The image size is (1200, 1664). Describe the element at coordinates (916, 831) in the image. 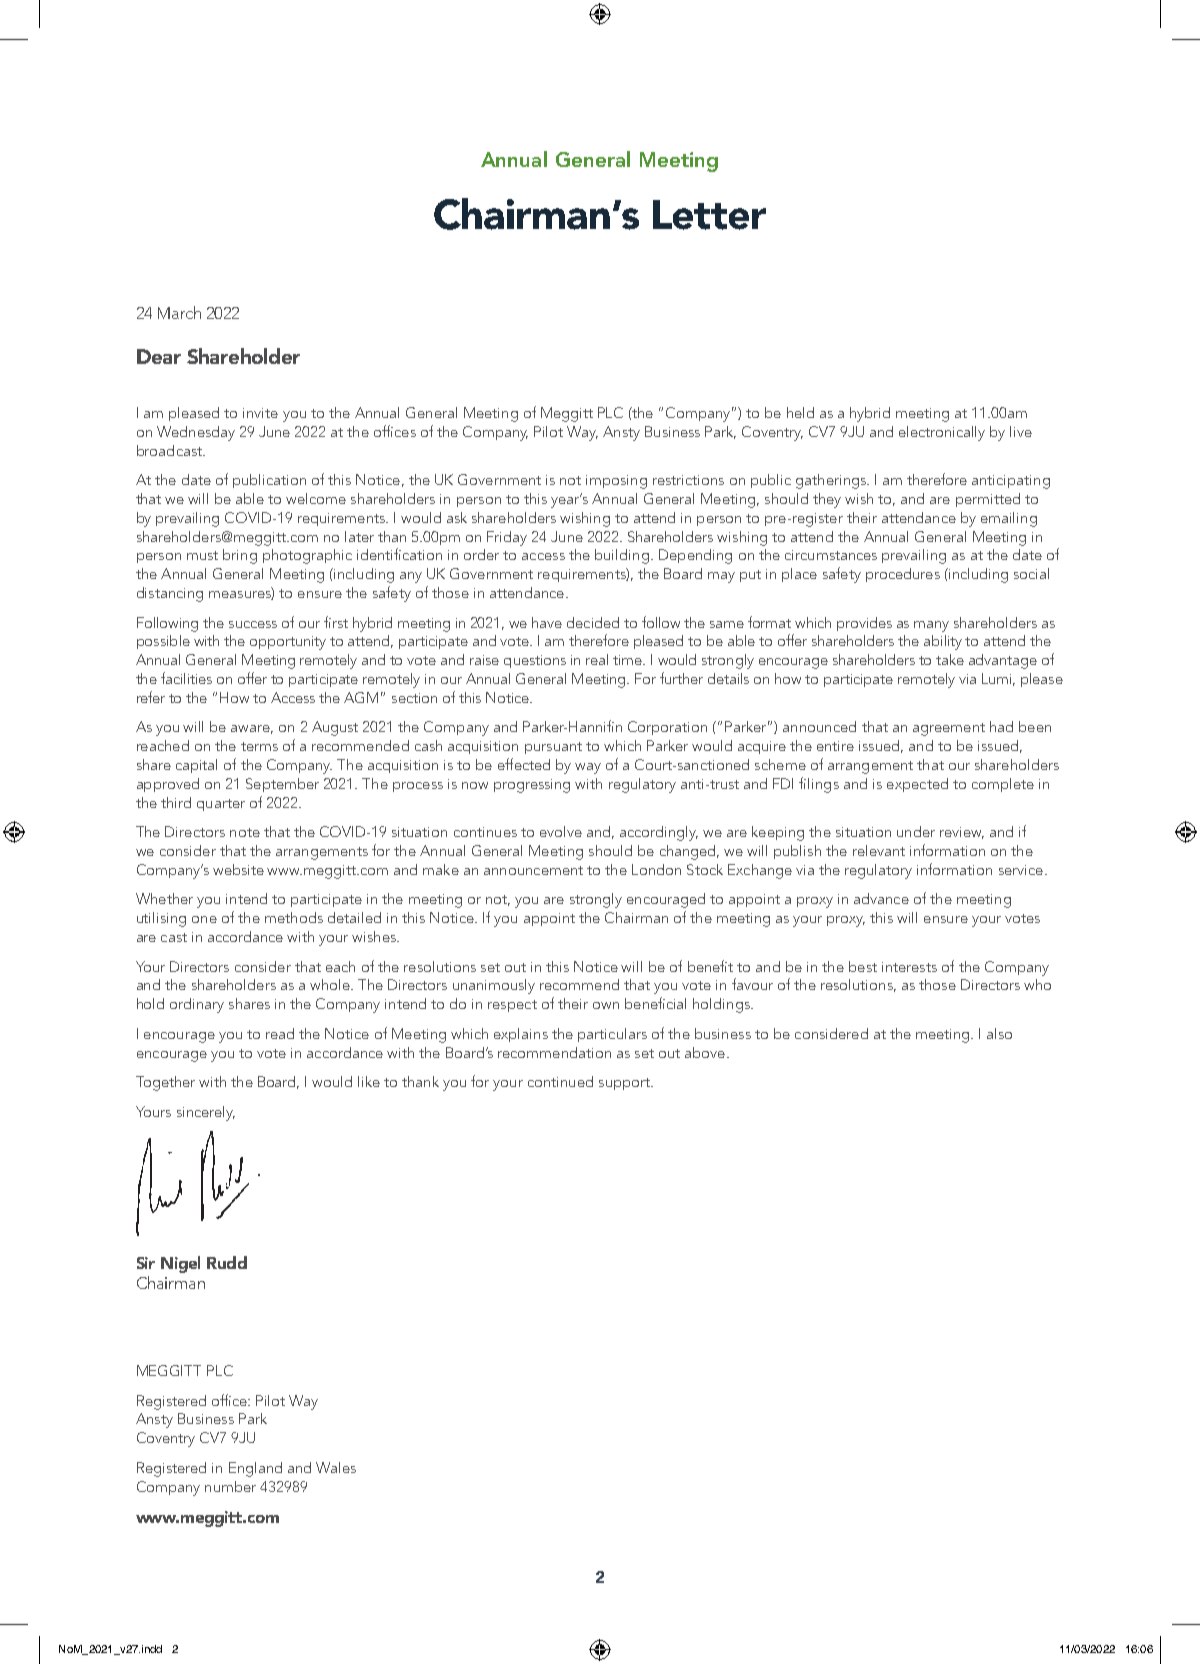

I see `under` at that location.
